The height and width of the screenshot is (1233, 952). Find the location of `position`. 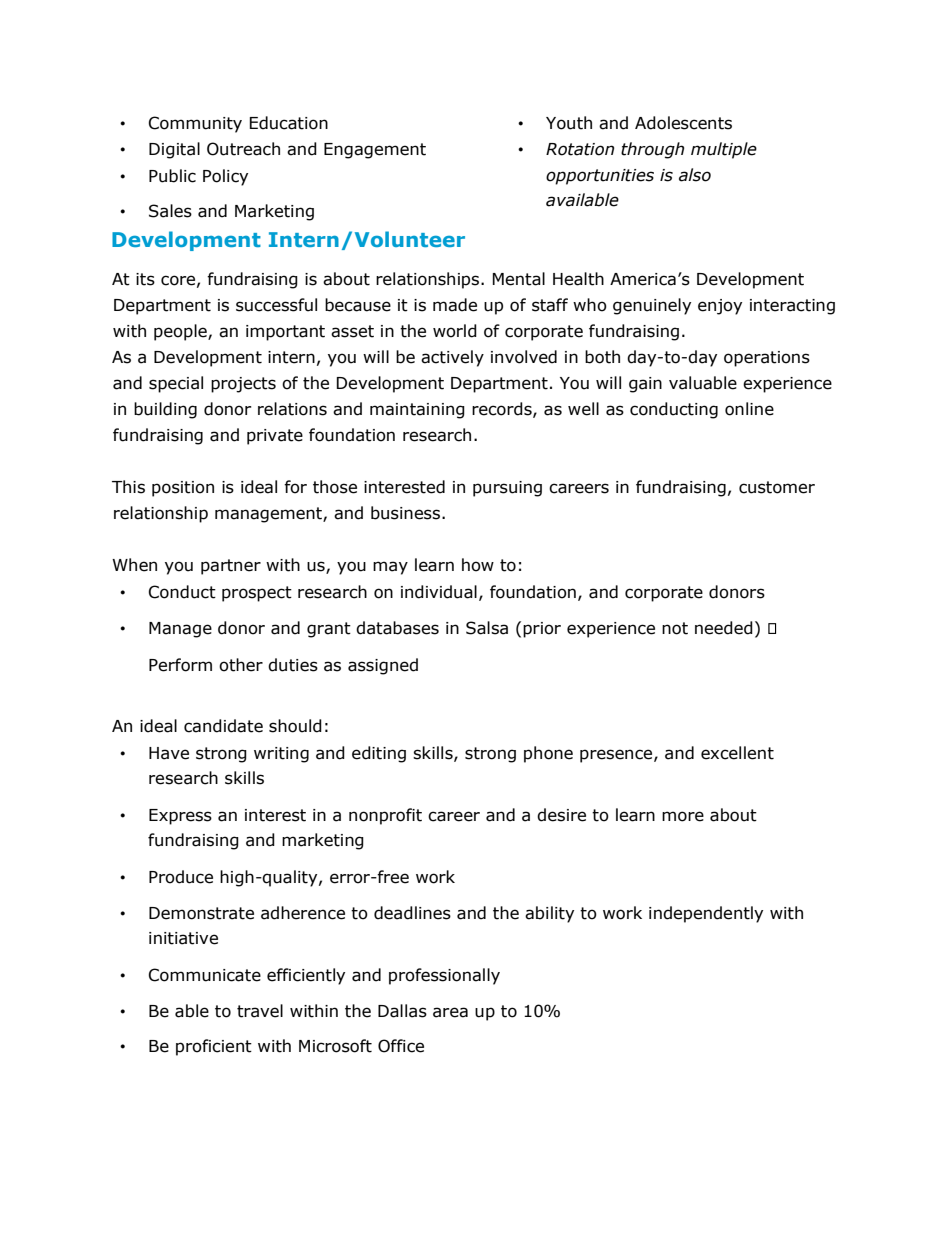

position is located at coordinates (183, 489).
